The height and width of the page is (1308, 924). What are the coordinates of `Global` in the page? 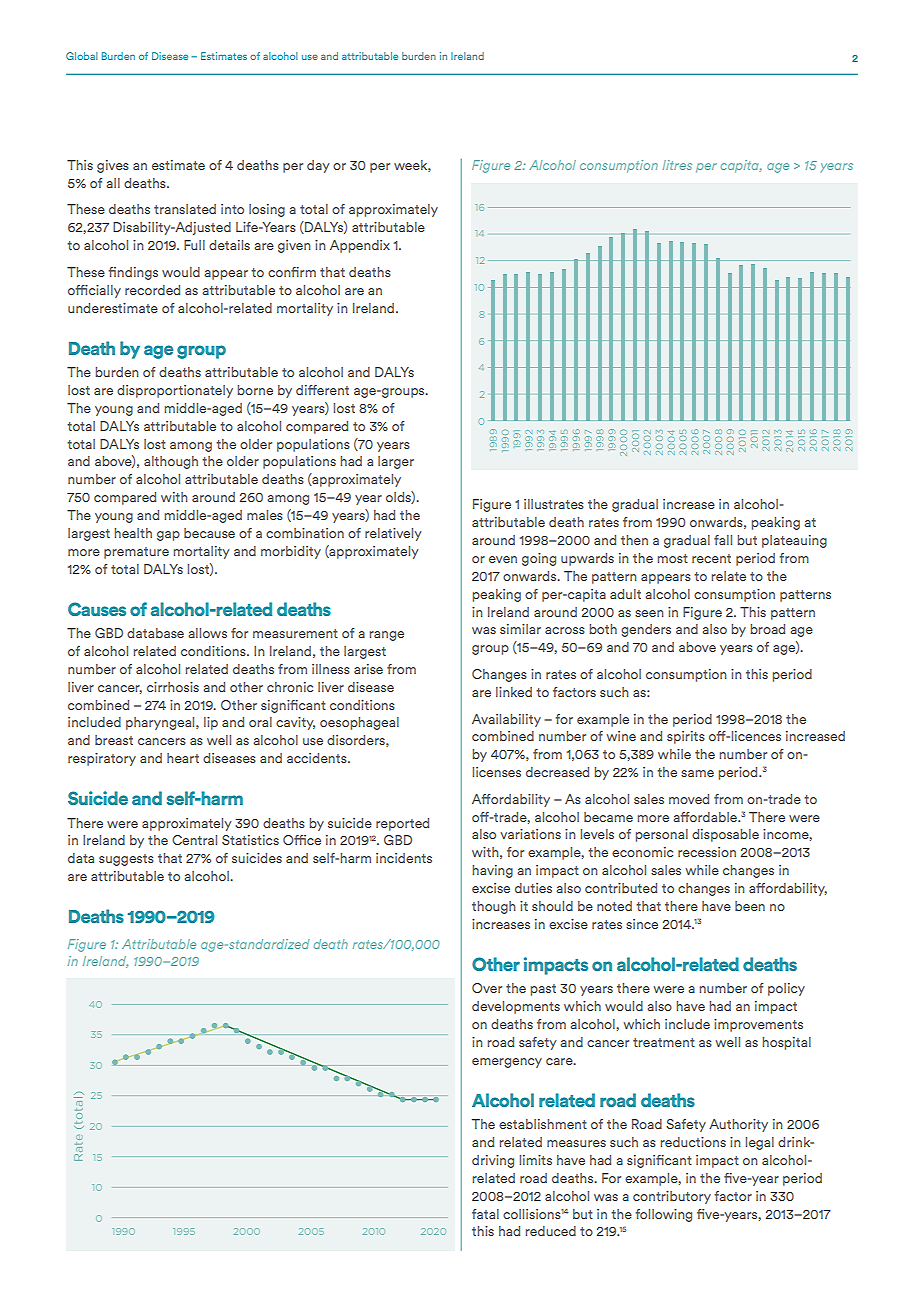 It's located at (82, 56).
